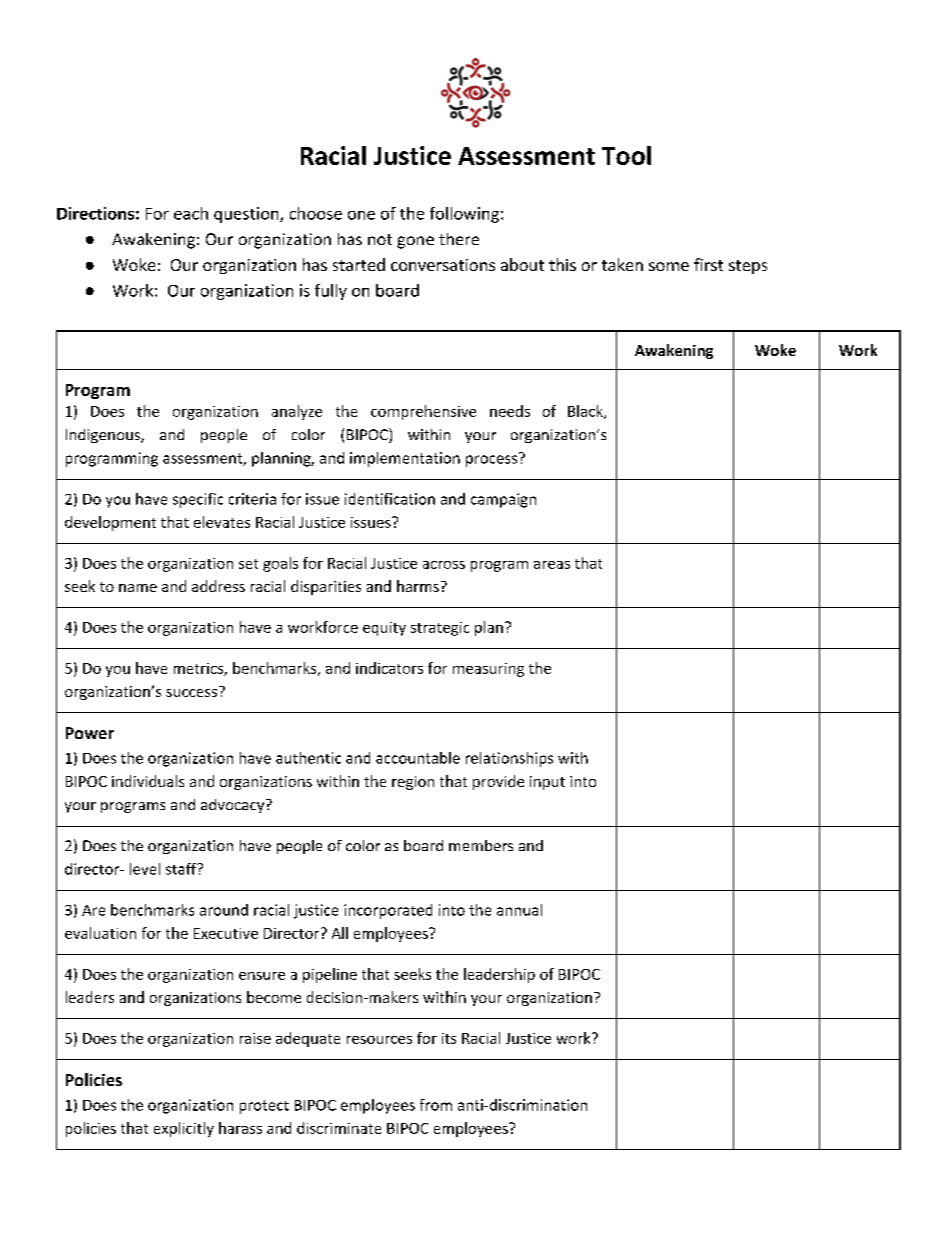 The height and width of the screenshot is (1233, 952). What do you see at coordinates (191, 213) in the screenshot?
I see `each` at bounding box center [191, 213].
